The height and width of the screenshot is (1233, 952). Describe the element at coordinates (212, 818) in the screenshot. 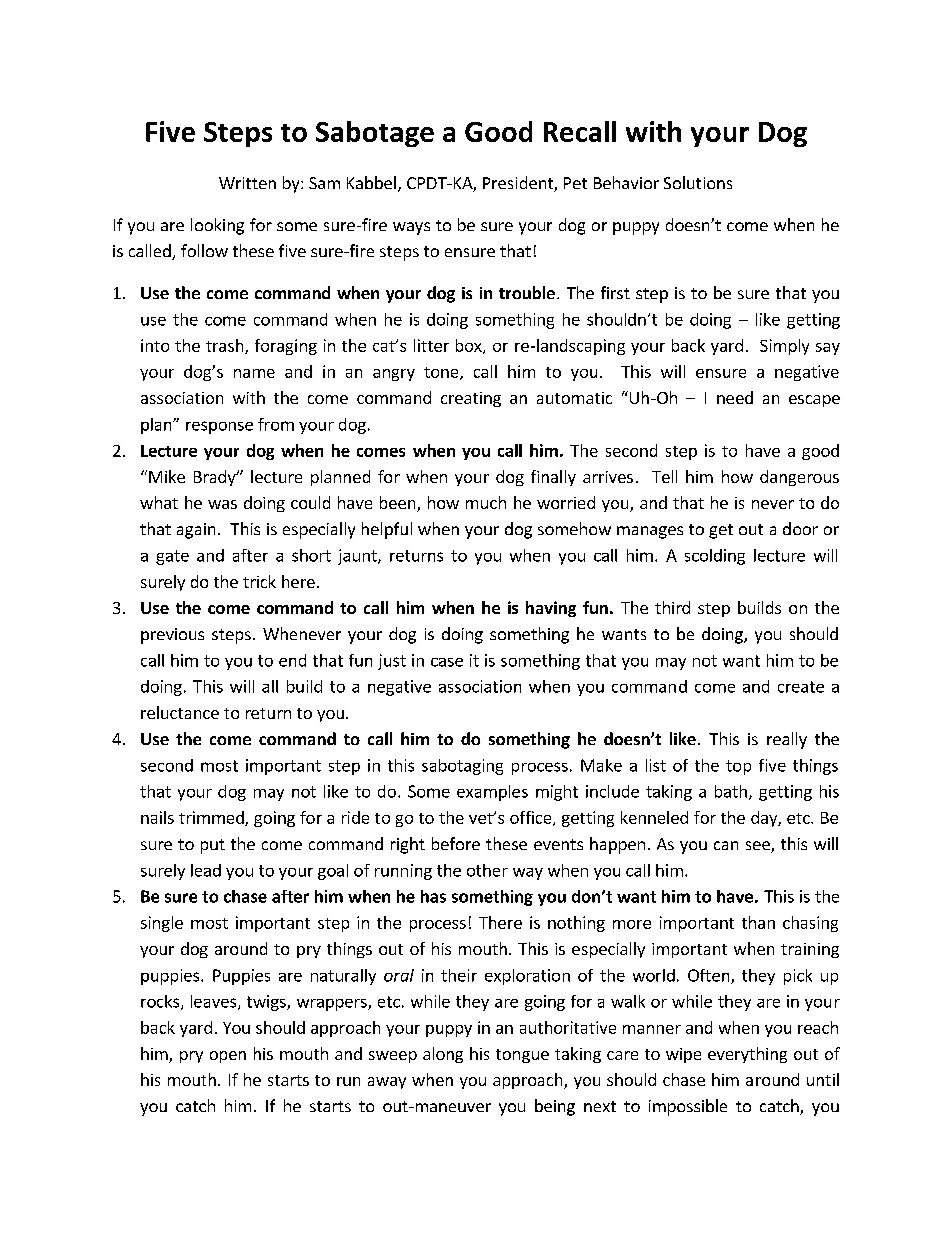

I see `trimmed` at that location.
